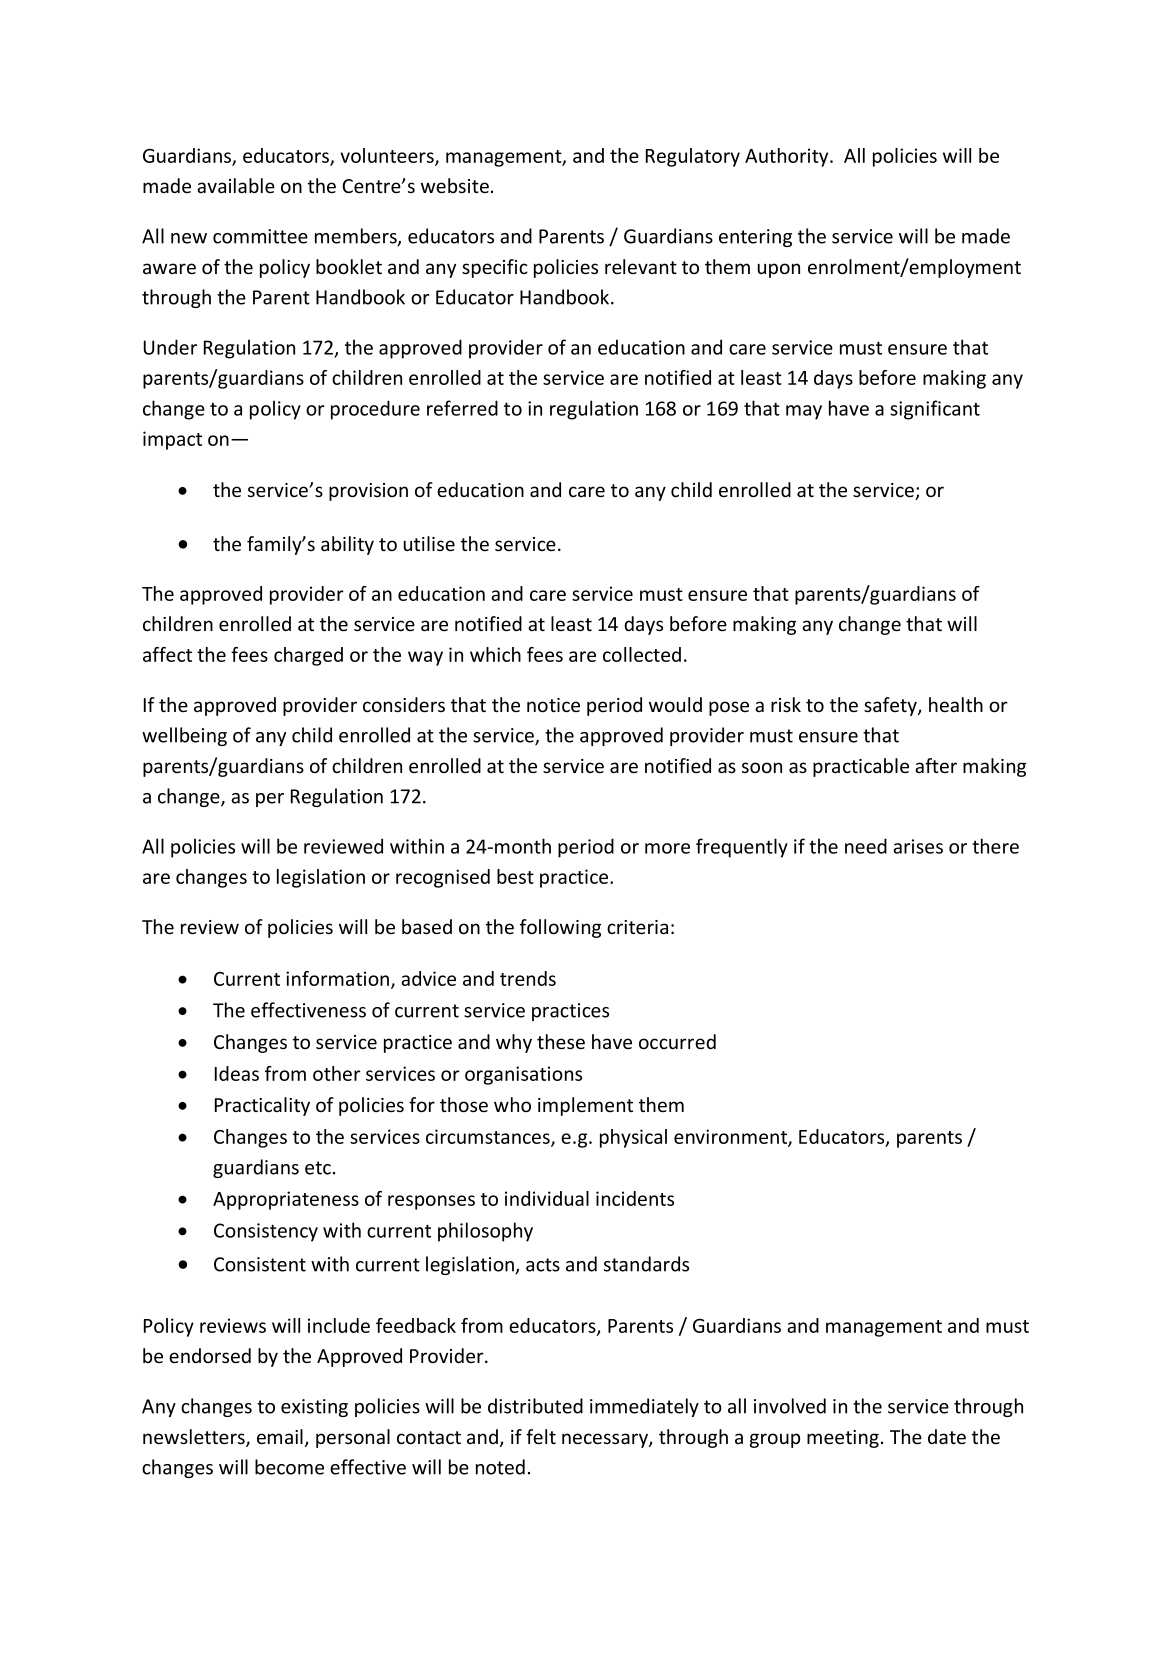 The height and width of the image is (1661, 1174). What do you see at coordinates (667, 848) in the image?
I see `more` at bounding box center [667, 848].
